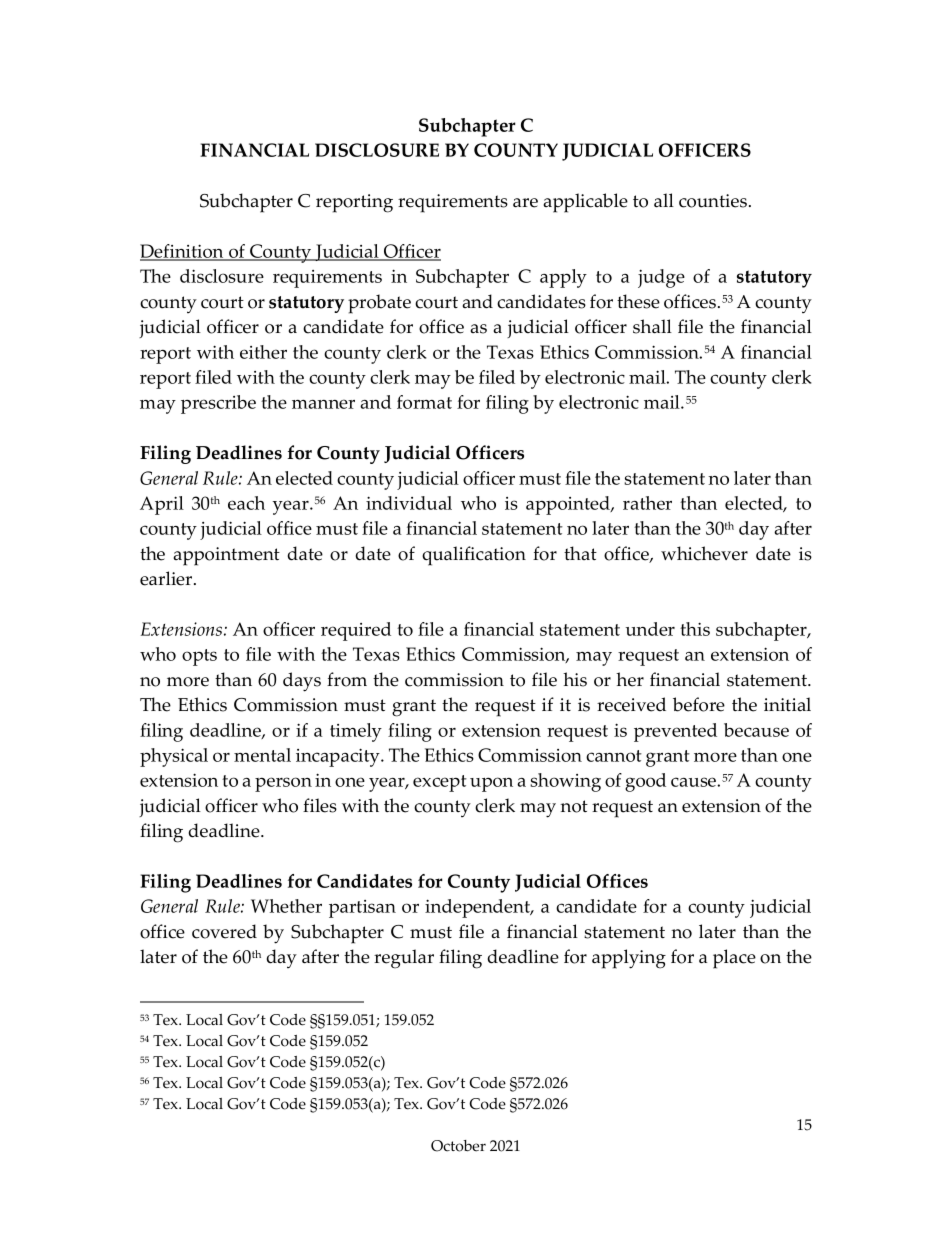  What do you see at coordinates (713, 201) in the document?
I see `counties` at bounding box center [713, 201].
